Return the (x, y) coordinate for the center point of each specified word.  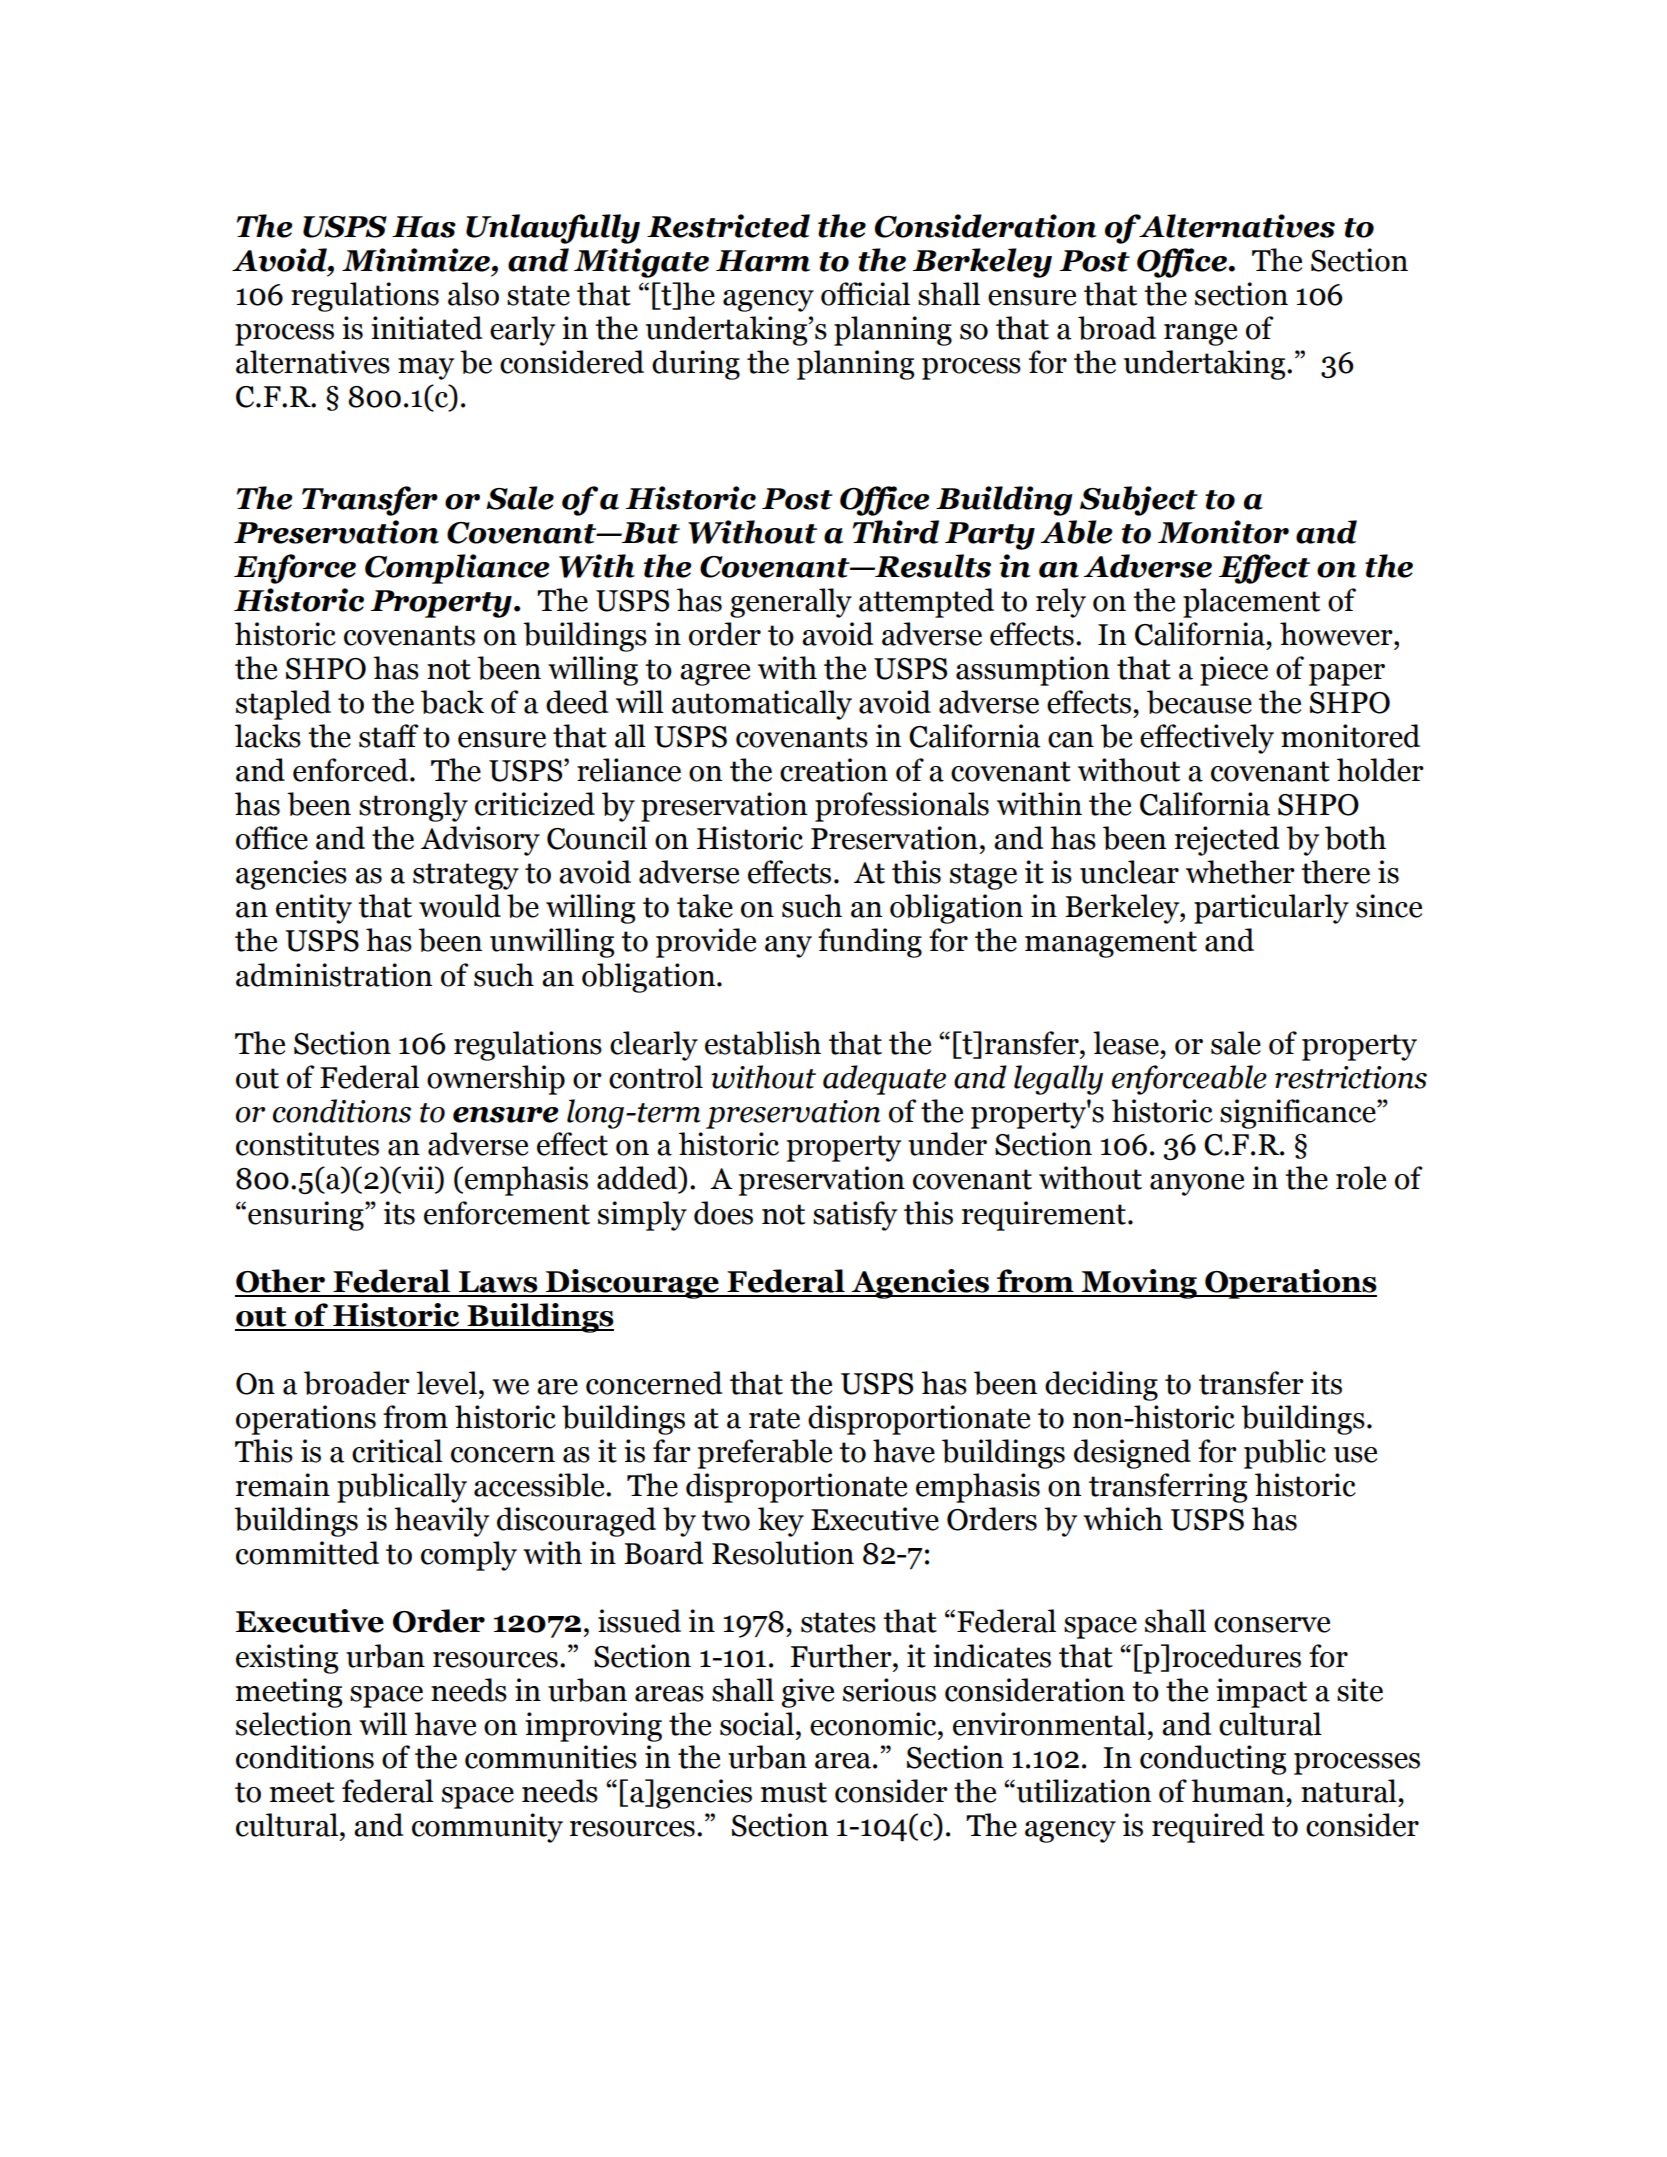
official (865, 294)
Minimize (417, 260)
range (1200, 335)
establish (763, 1043)
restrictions (1351, 1077)
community (487, 1828)
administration (334, 975)
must (794, 1792)
